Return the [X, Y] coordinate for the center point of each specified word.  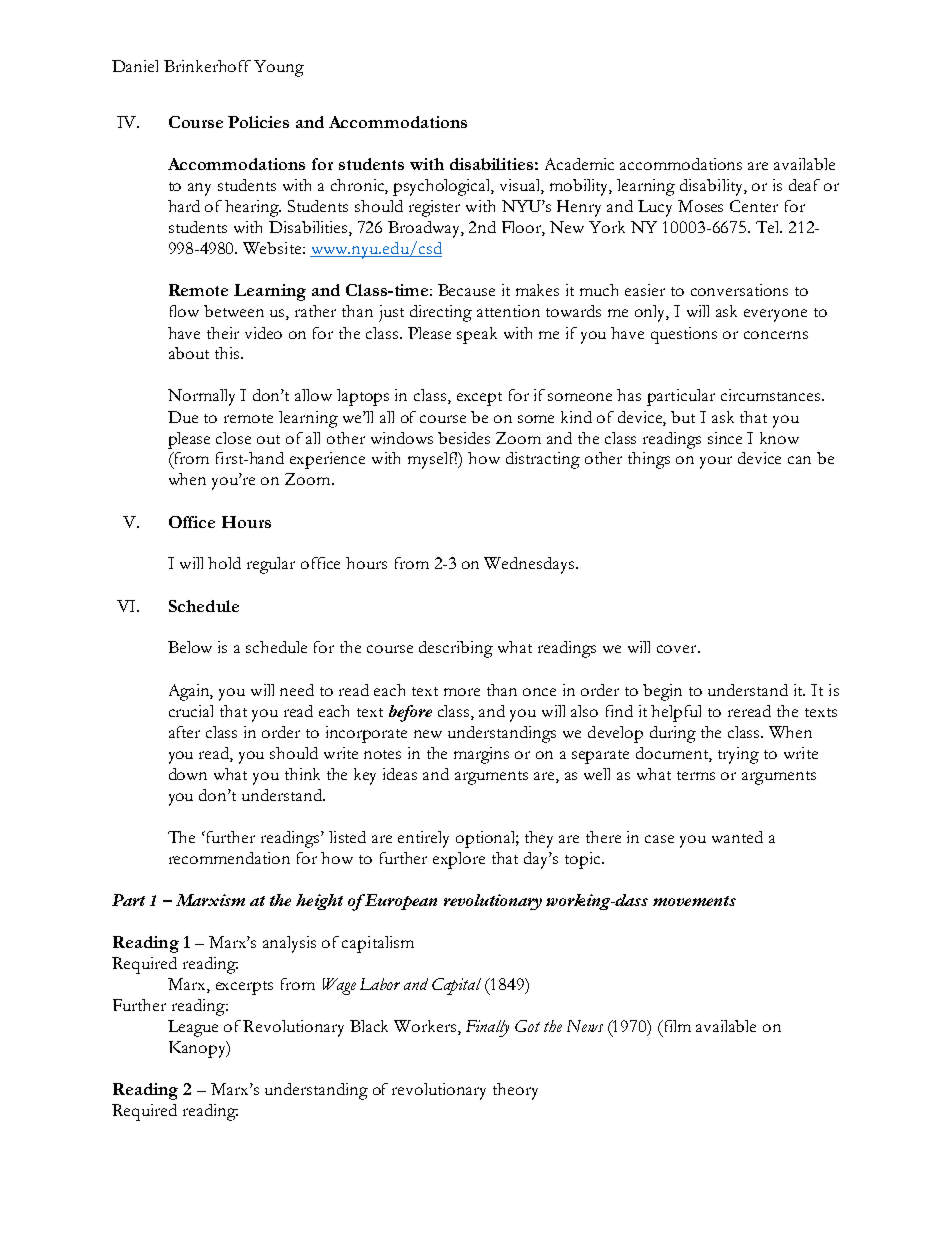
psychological [443, 187]
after [184, 732]
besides [464, 438]
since [725, 438]
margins [481, 755]
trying [738, 755]
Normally [201, 397]
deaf [804, 185]
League [193, 1028]
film [676, 1026]
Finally [487, 1028]
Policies [258, 122]
